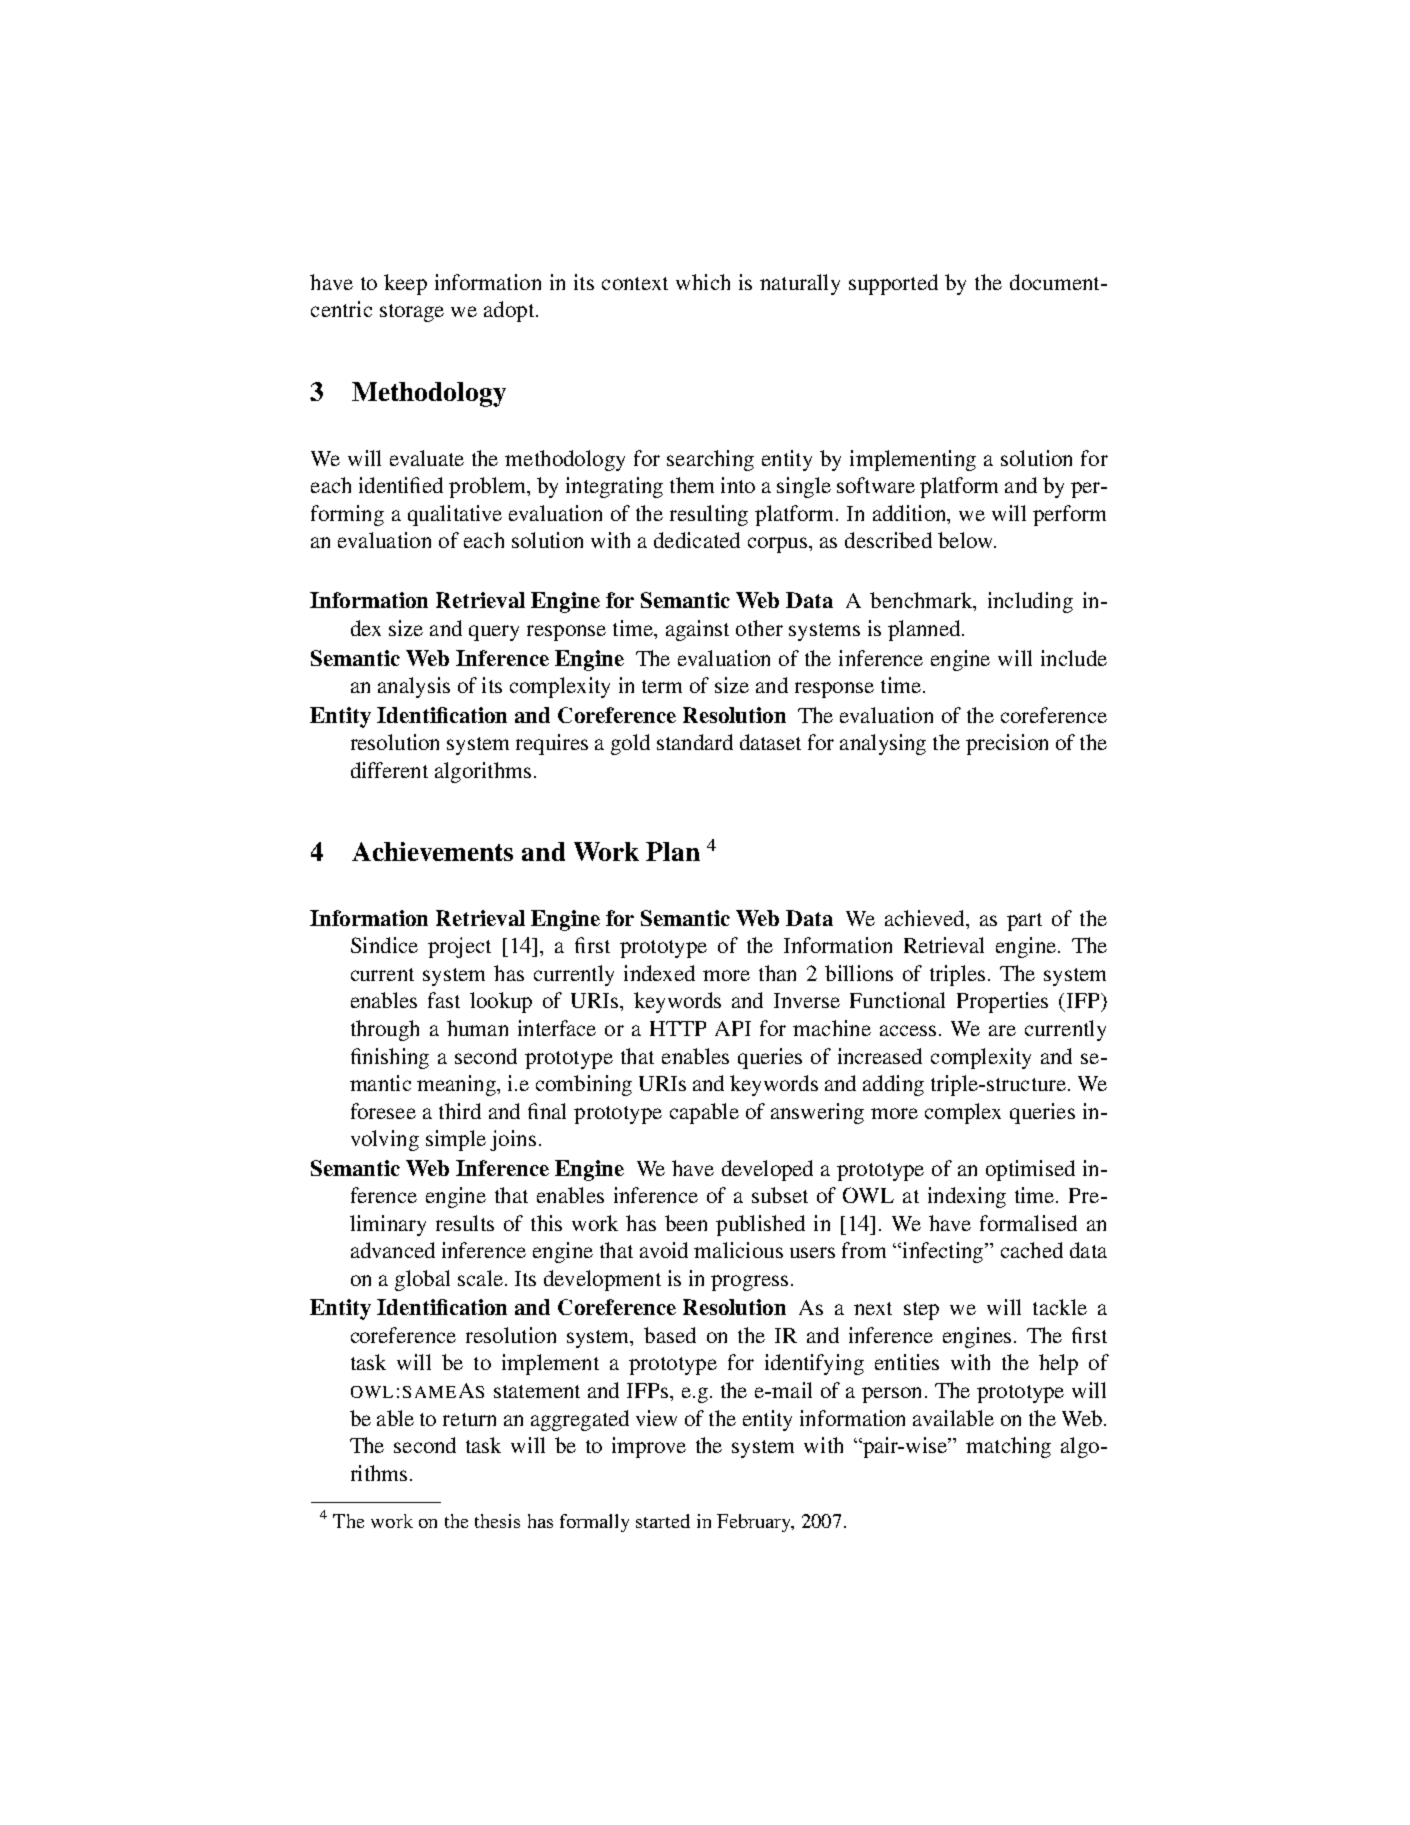 The height and width of the screenshot is (1825, 1410). I want to click on matching, so click(1008, 1447).
